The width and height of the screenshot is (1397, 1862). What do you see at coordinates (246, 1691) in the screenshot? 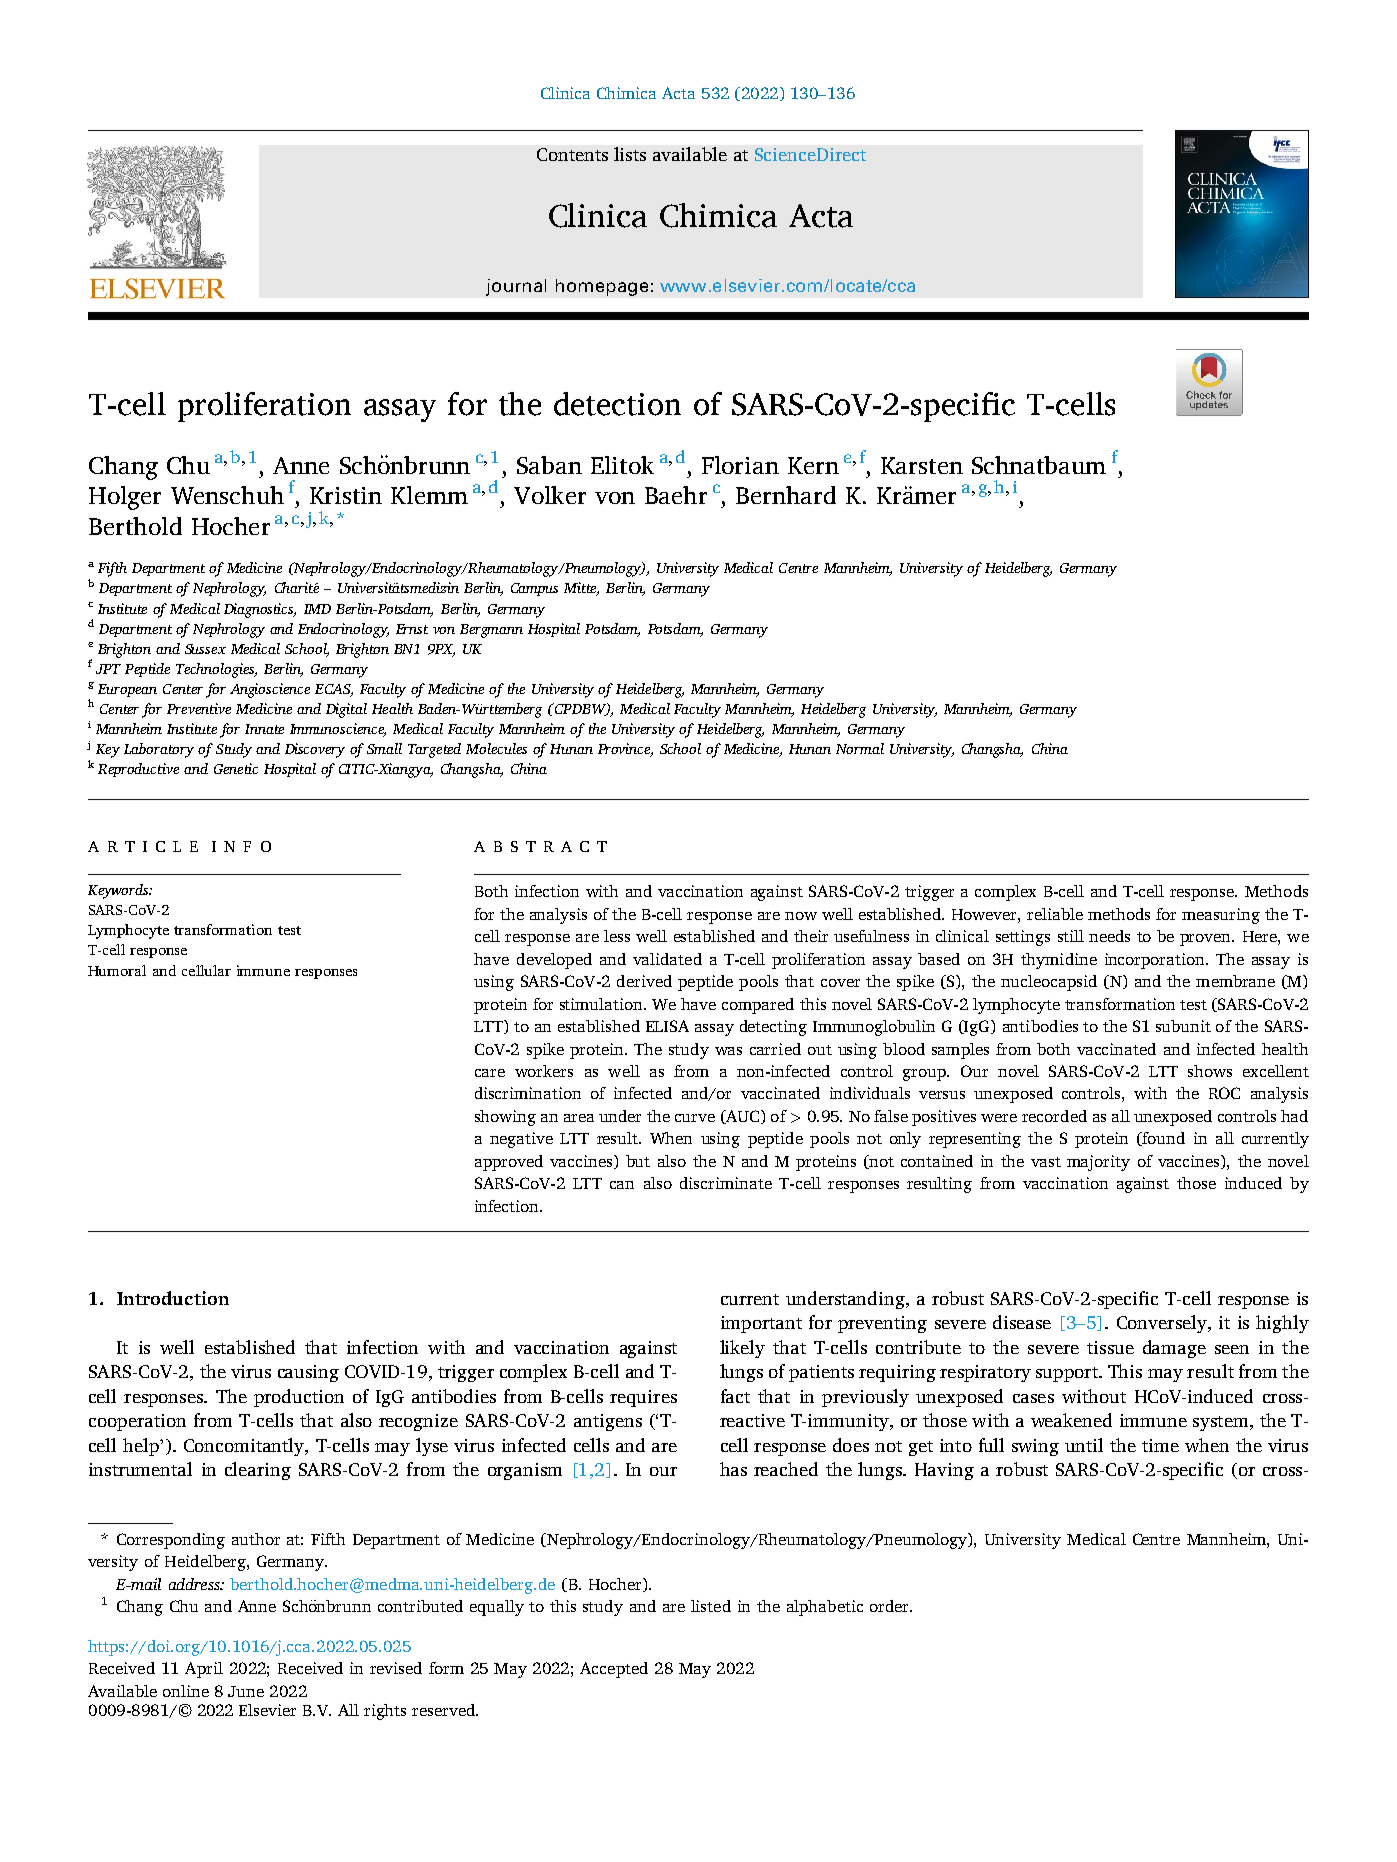
I see `June` at bounding box center [246, 1691].
